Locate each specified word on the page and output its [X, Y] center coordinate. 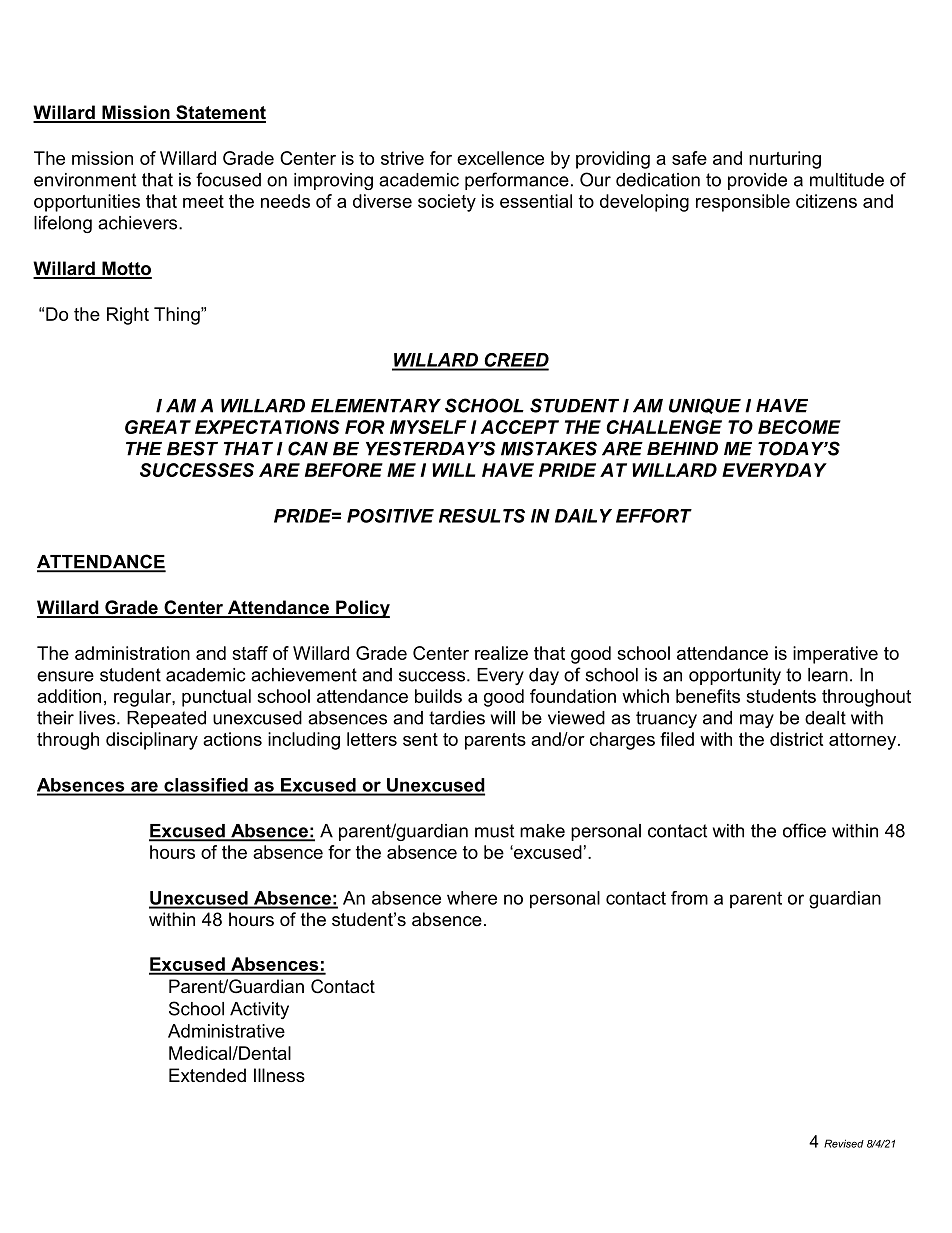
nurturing [785, 160]
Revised [844, 1143]
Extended [207, 1075]
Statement [220, 113]
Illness [279, 1075]
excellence [500, 158]
